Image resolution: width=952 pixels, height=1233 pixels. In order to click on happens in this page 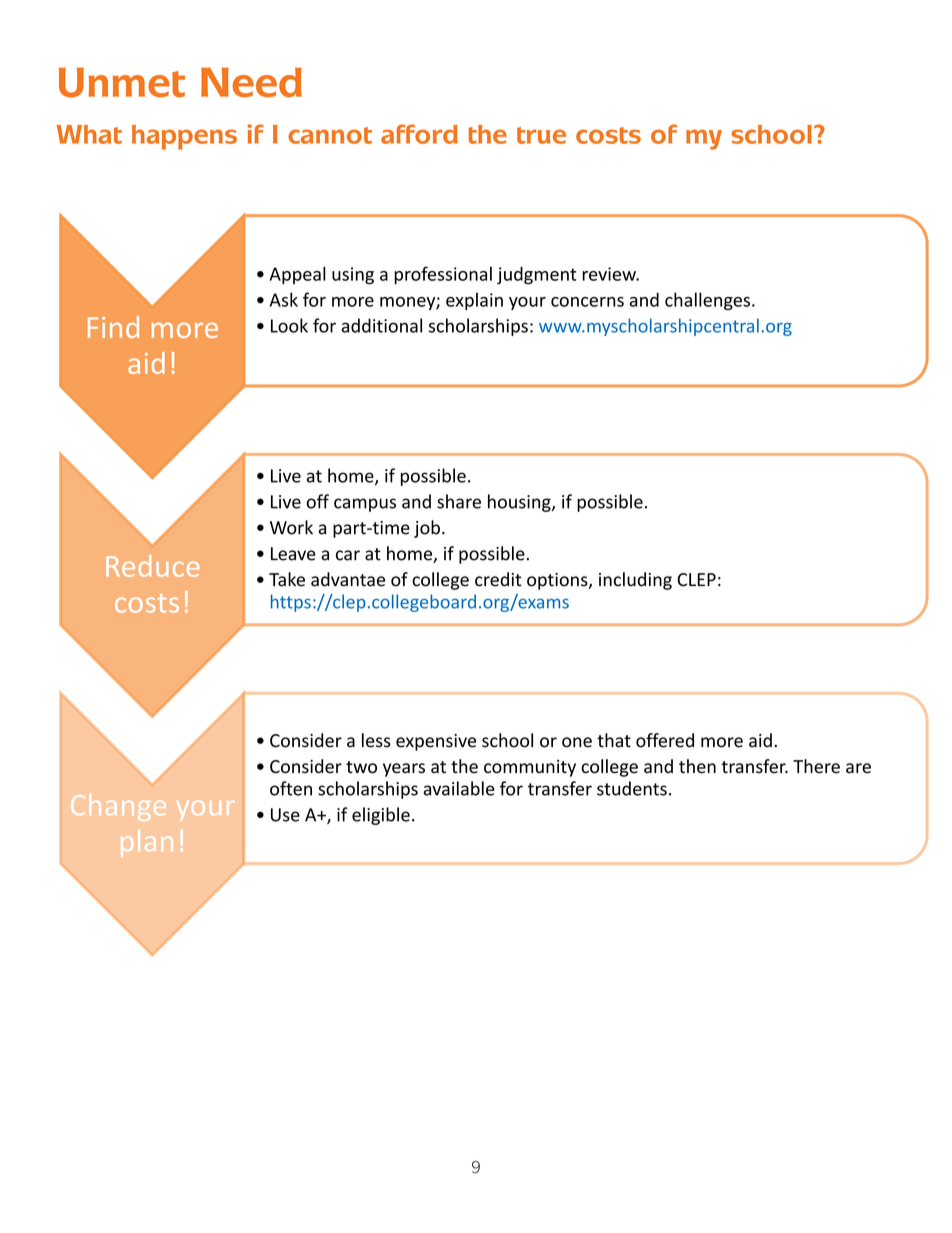, I will do `click(184, 137)`.
